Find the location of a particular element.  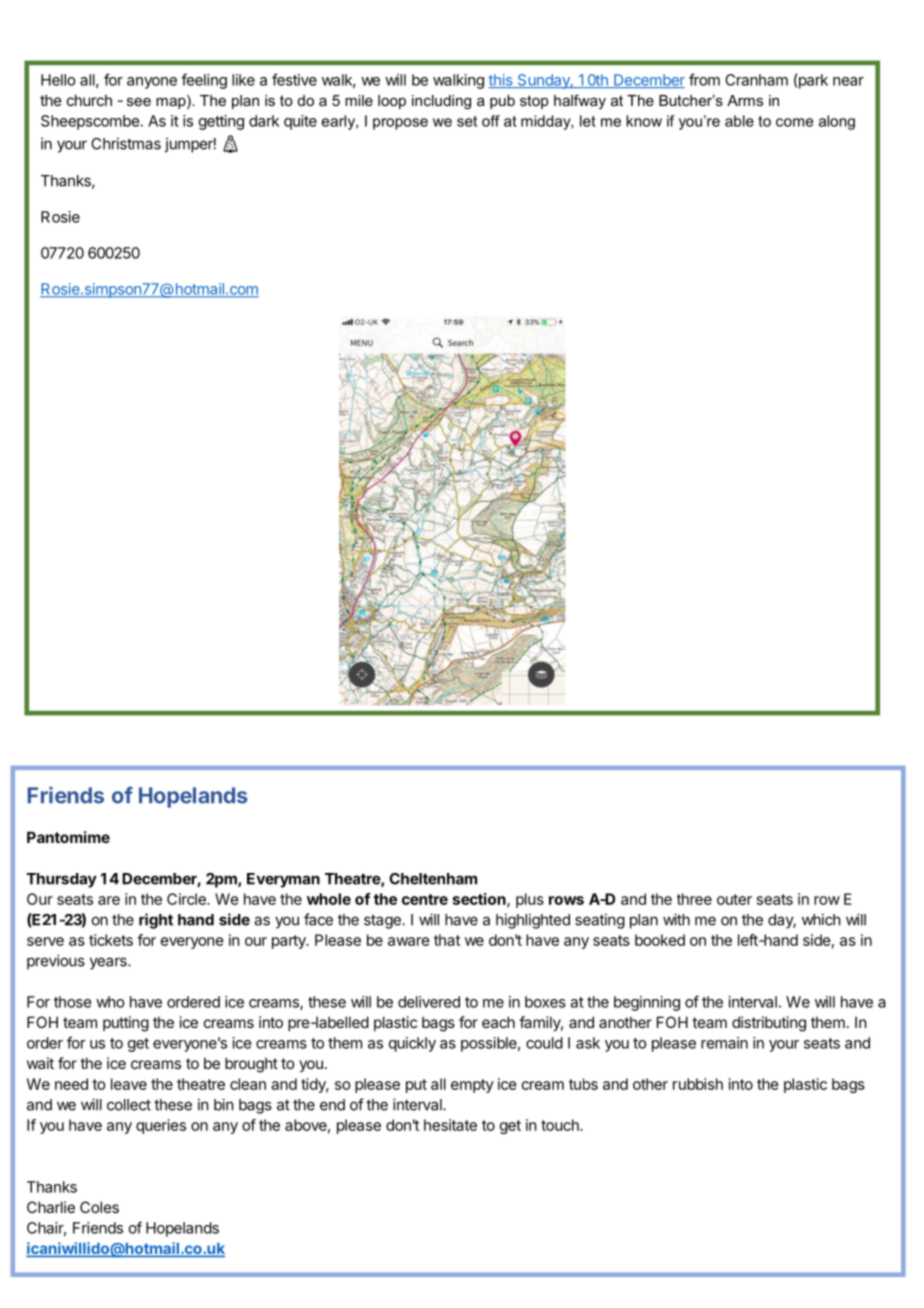

including is located at coordinates (441, 102).
